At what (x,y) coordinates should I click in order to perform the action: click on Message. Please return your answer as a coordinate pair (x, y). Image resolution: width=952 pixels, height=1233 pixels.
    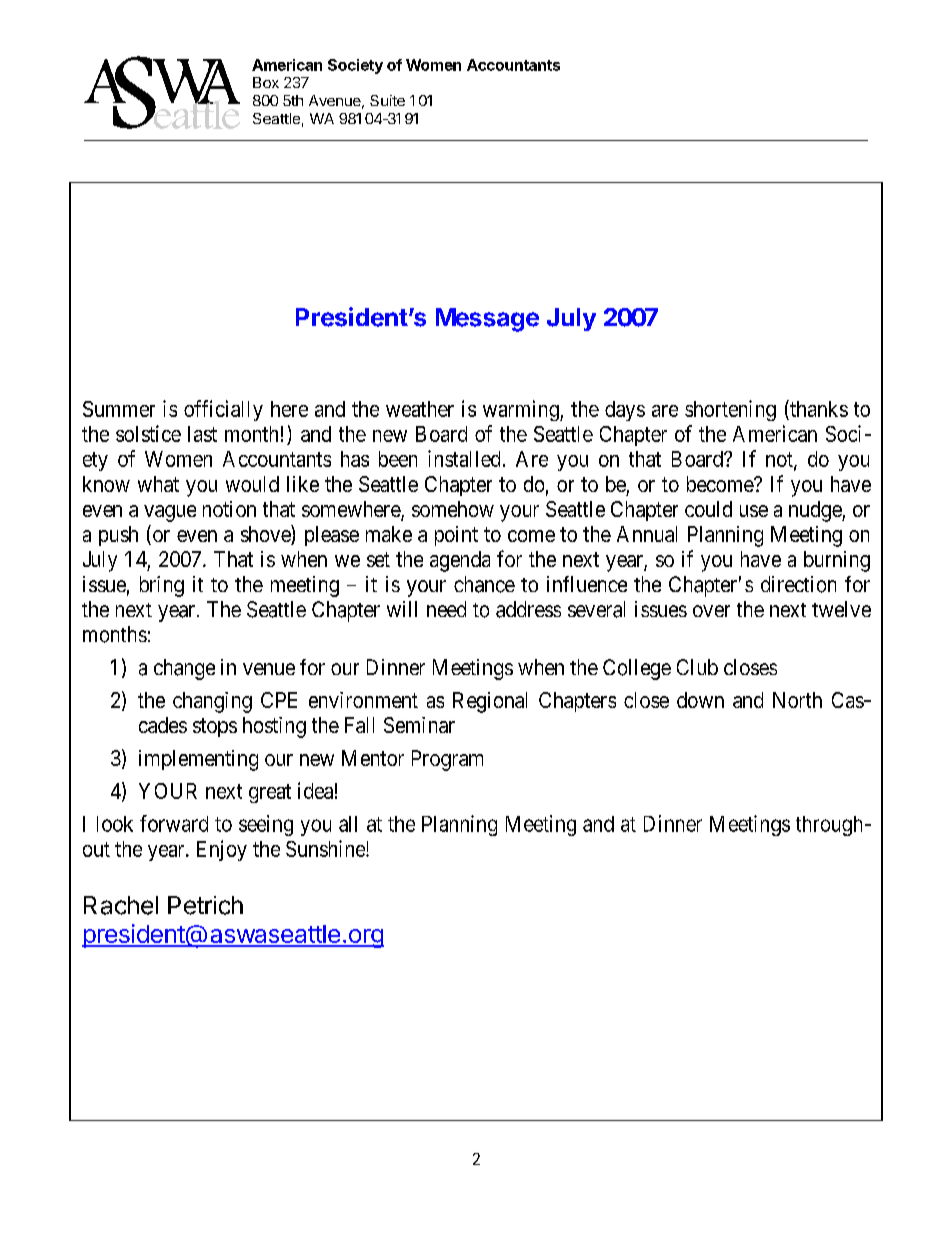
    Looking at the image, I should click on (487, 320).
